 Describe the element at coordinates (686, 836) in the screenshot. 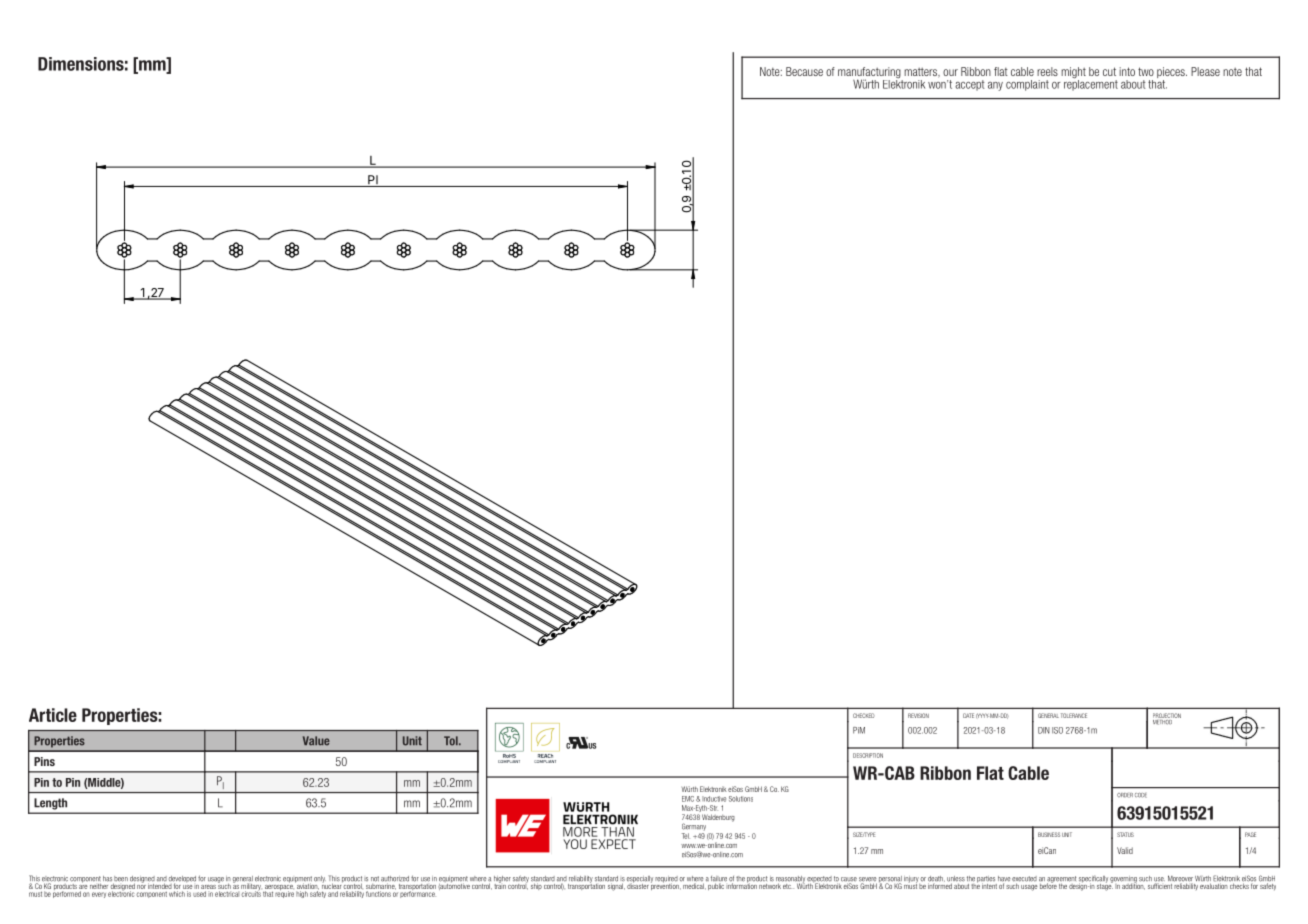

I see `Tel` at that location.
